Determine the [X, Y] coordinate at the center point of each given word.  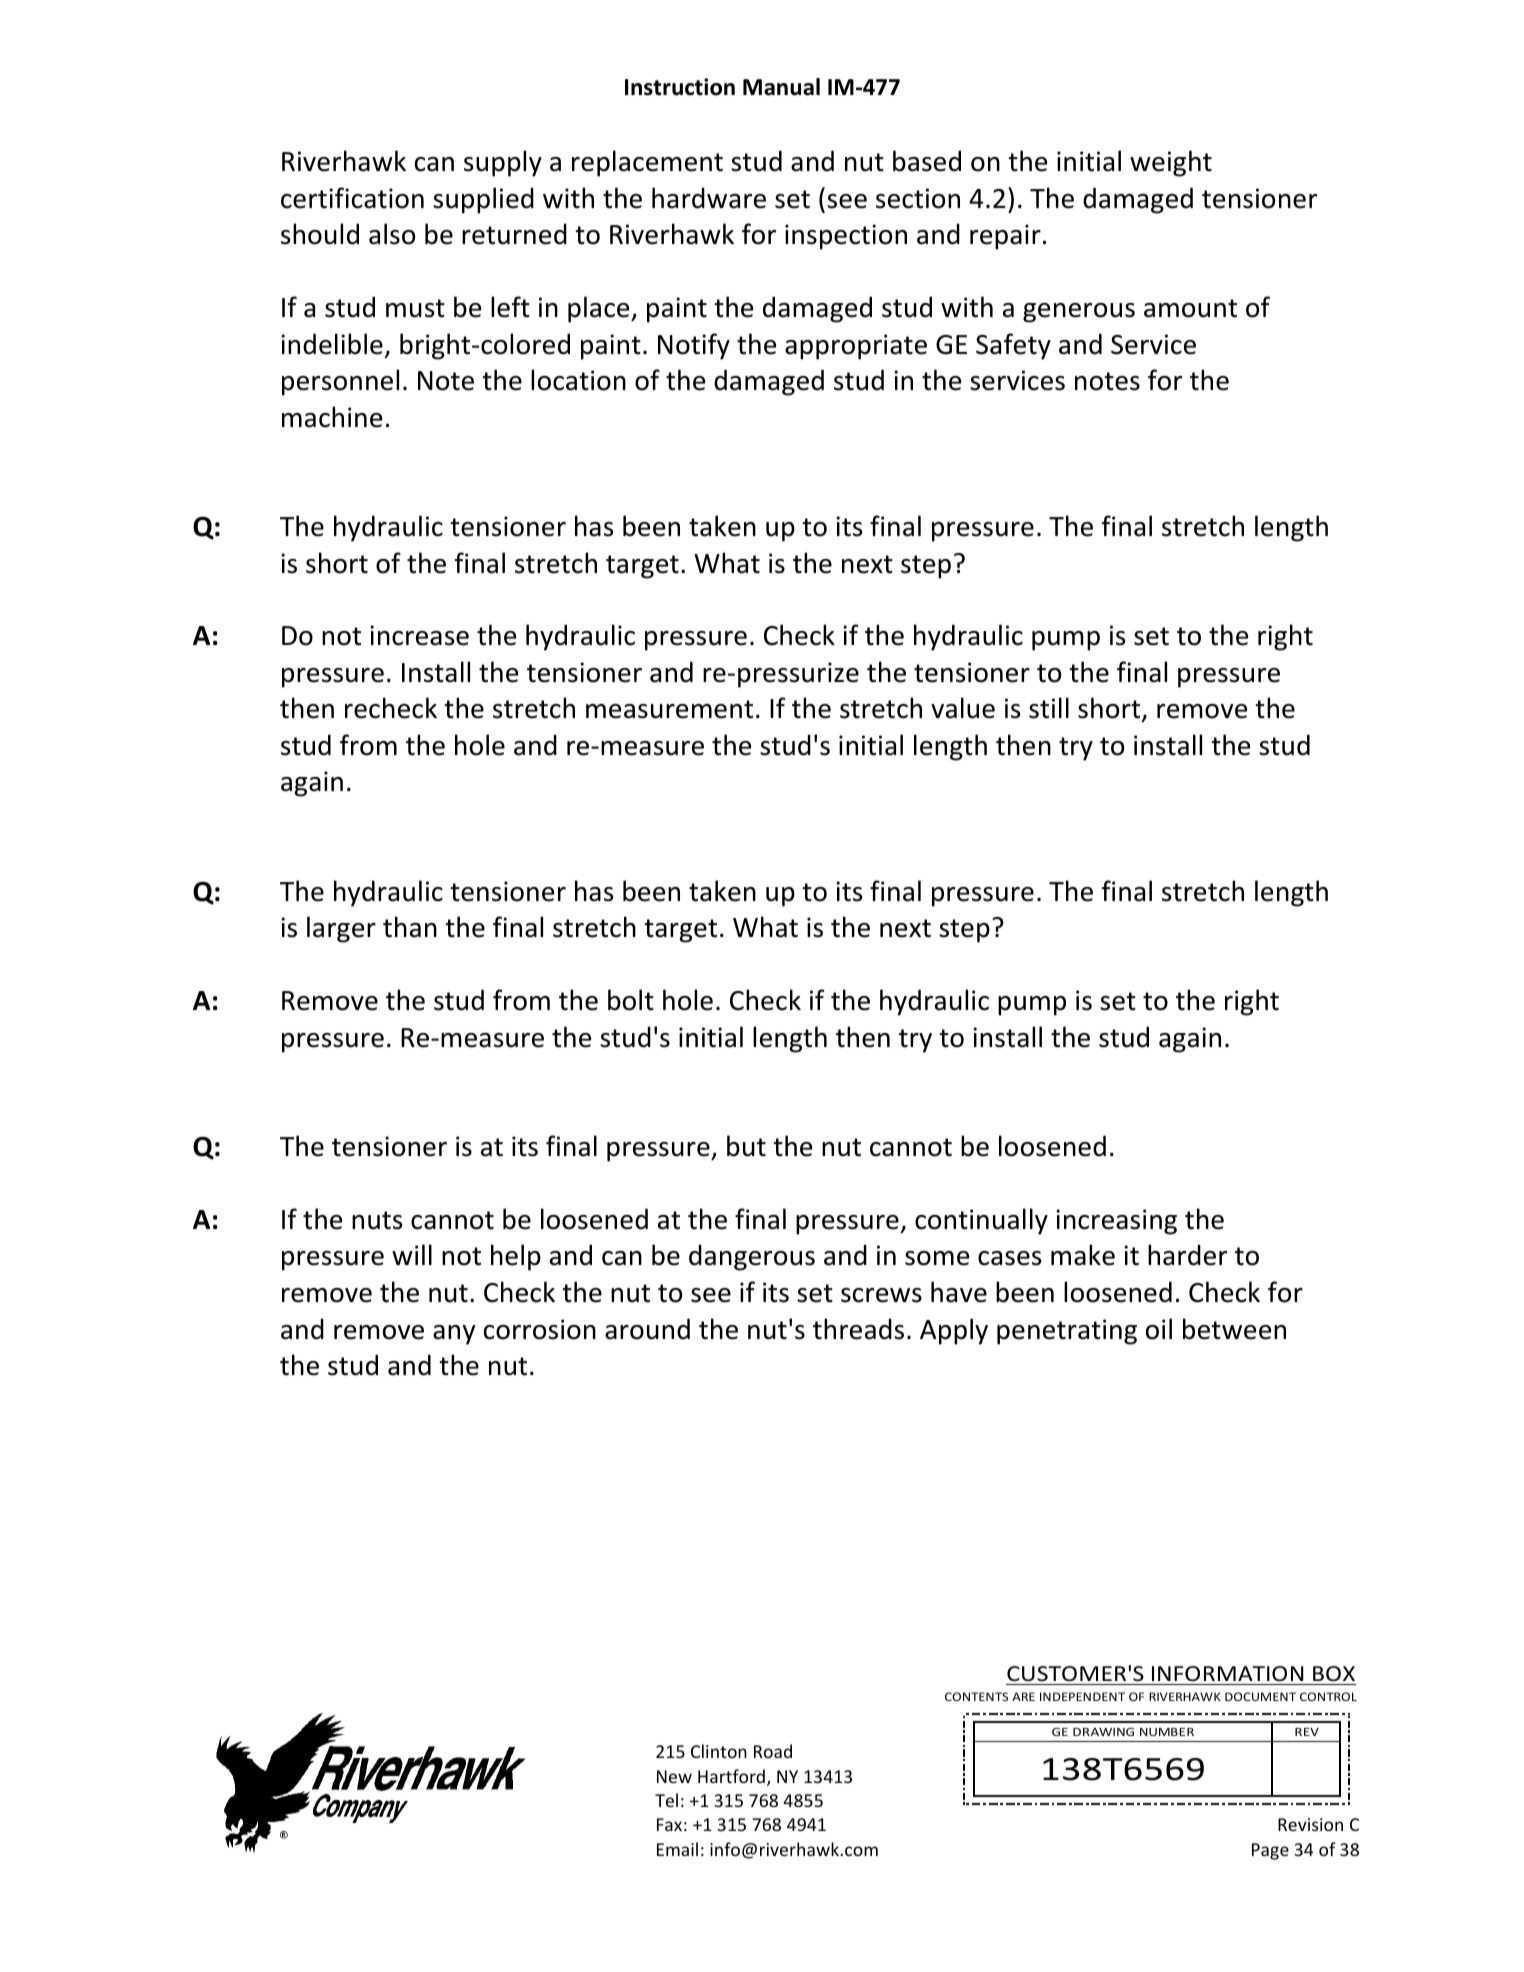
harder [1187, 1255]
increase [419, 635]
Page [1270, 1851]
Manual [781, 87]
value [963, 708]
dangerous [752, 1257]
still [1049, 708]
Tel [666, 1800]
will [412, 1254]
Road [773, 1751]
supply [503, 163]
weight [1171, 163]
